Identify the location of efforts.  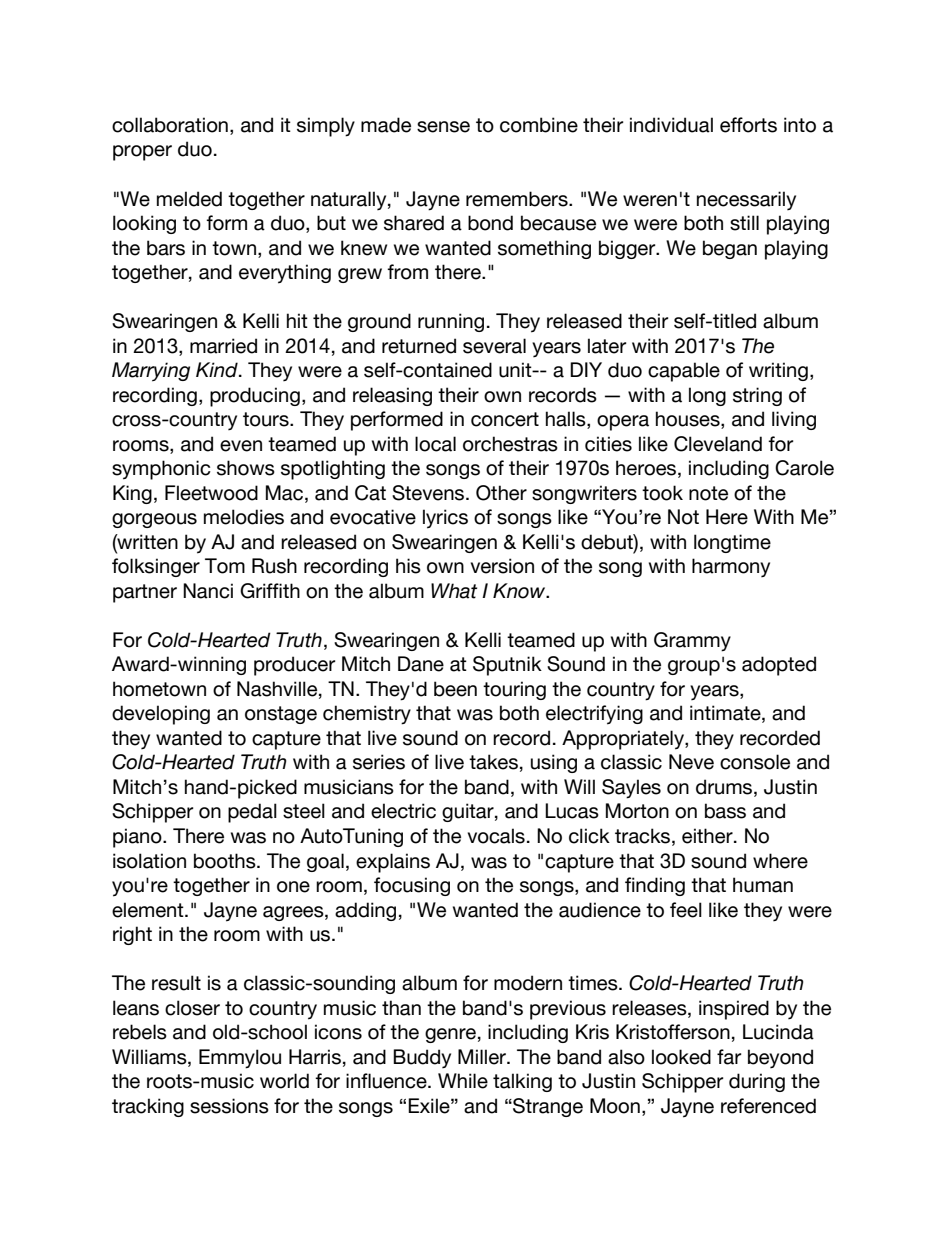
(748, 125).
